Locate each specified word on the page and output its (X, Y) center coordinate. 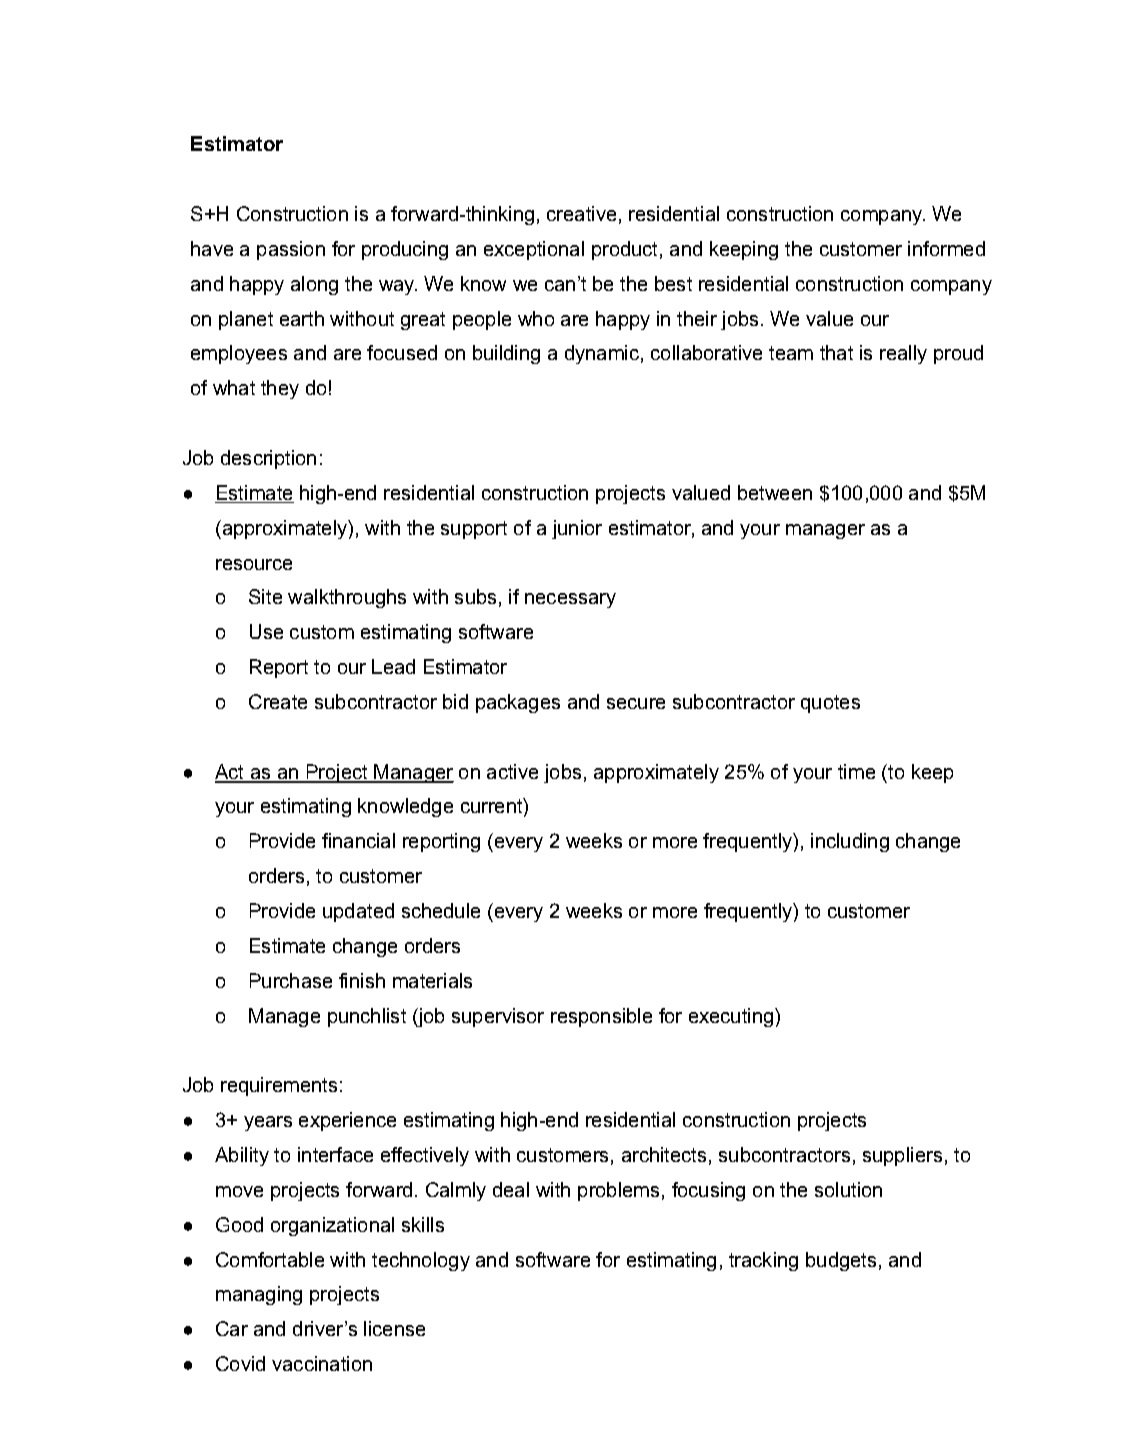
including (850, 842)
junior (577, 529)
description (268, 459)
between (775, 492)
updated (358, 912)
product (624, 250)
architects (664, 1154)
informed (946, 248)
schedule (441, 910)
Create (278, 701)
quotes (830, 704)
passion (291, 250)
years (268, 1123)
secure (636, 703)
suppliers (902, 1156)
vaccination (322, 1363)
